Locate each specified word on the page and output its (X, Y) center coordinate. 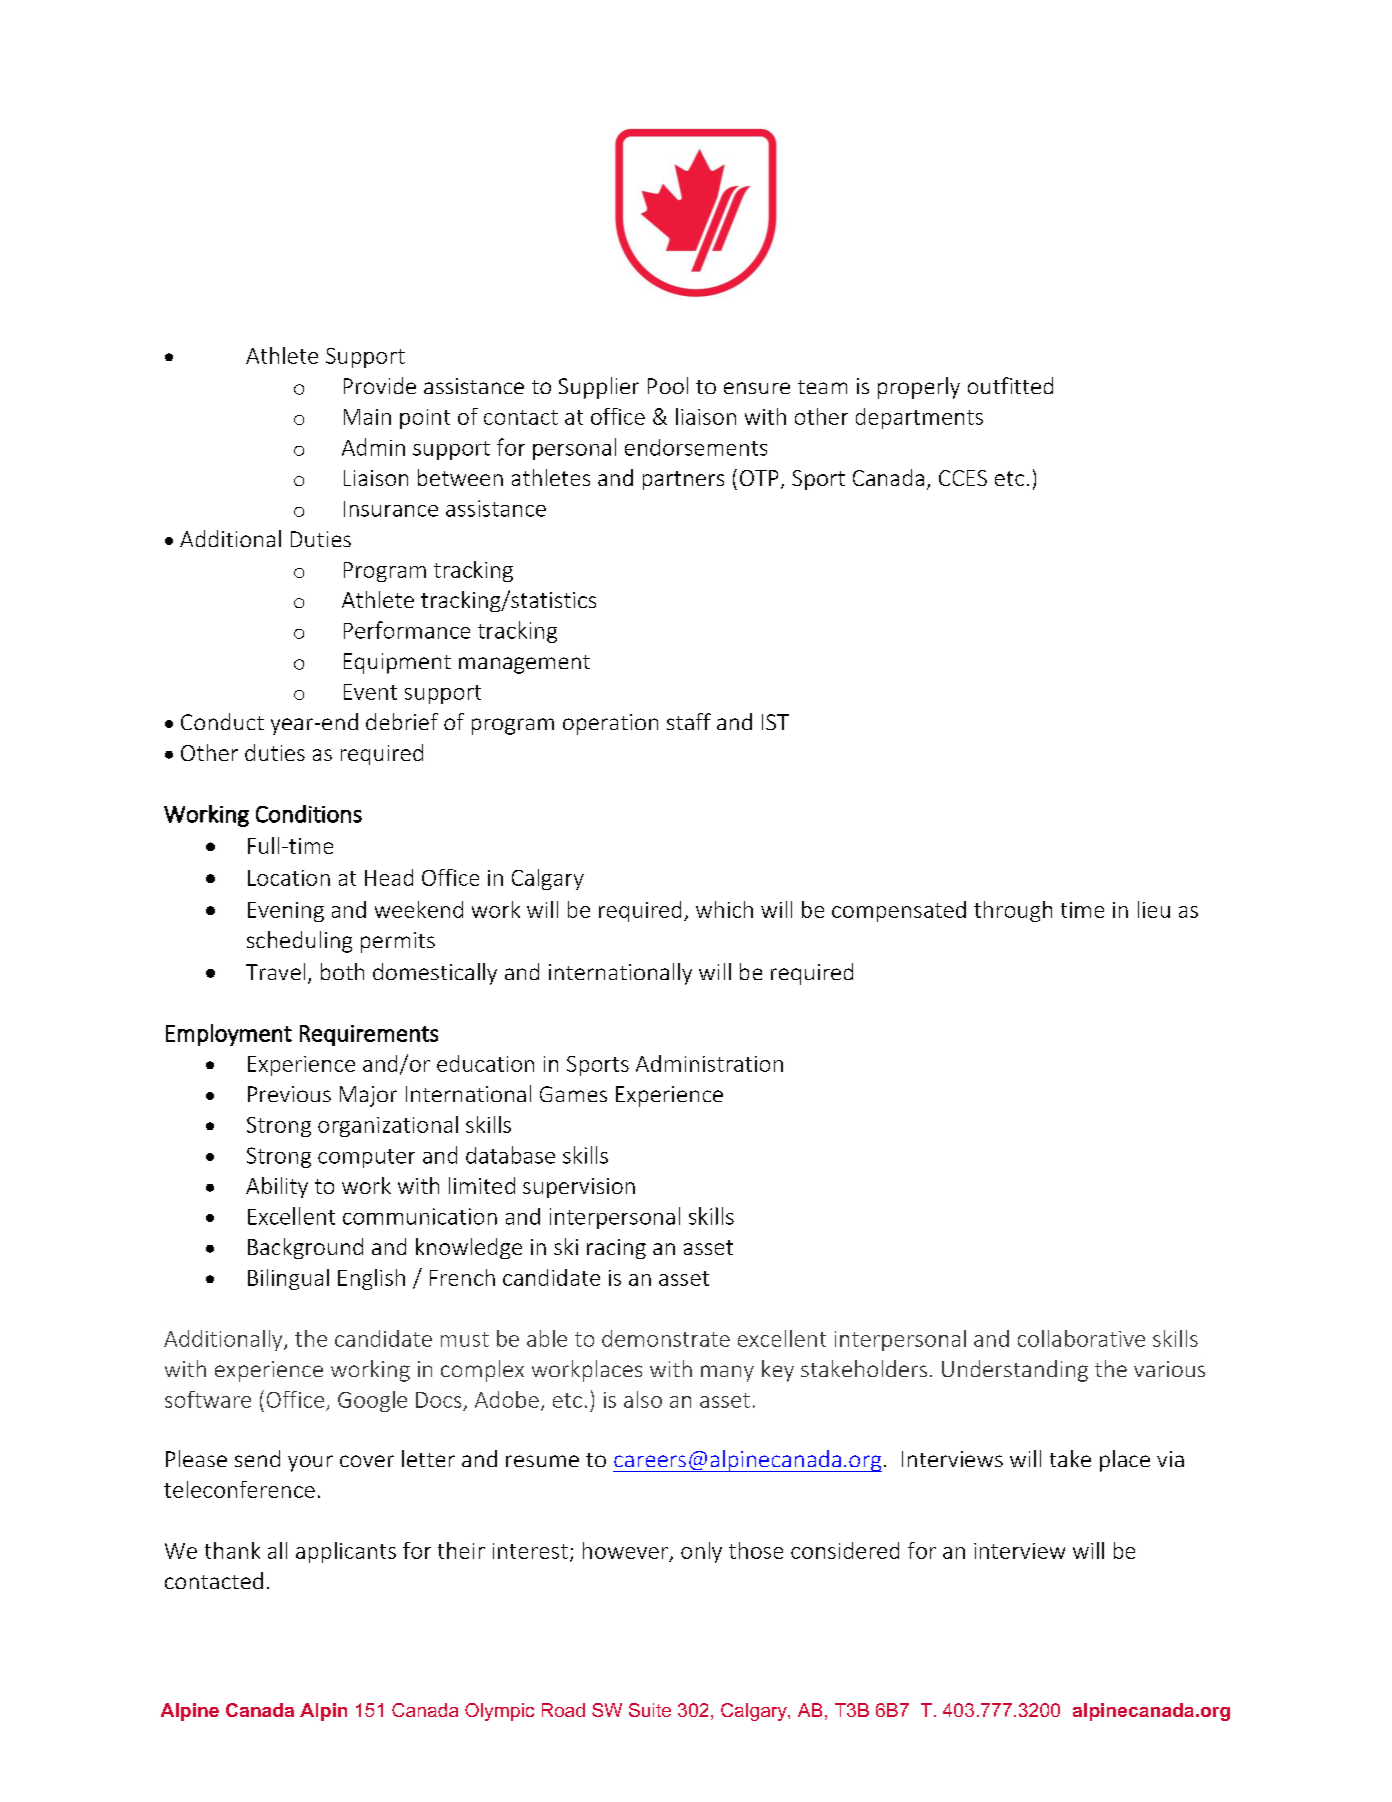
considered (845, 1550)
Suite (650, 1710)
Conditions (309, 814)
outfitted (1010, 385)
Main (367, 417)
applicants (346, 1552)
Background (305, 1248)
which (724, 909)
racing (616, 1249)
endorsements (696, 447)
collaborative (1081, 1338)
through (1013, 911)
